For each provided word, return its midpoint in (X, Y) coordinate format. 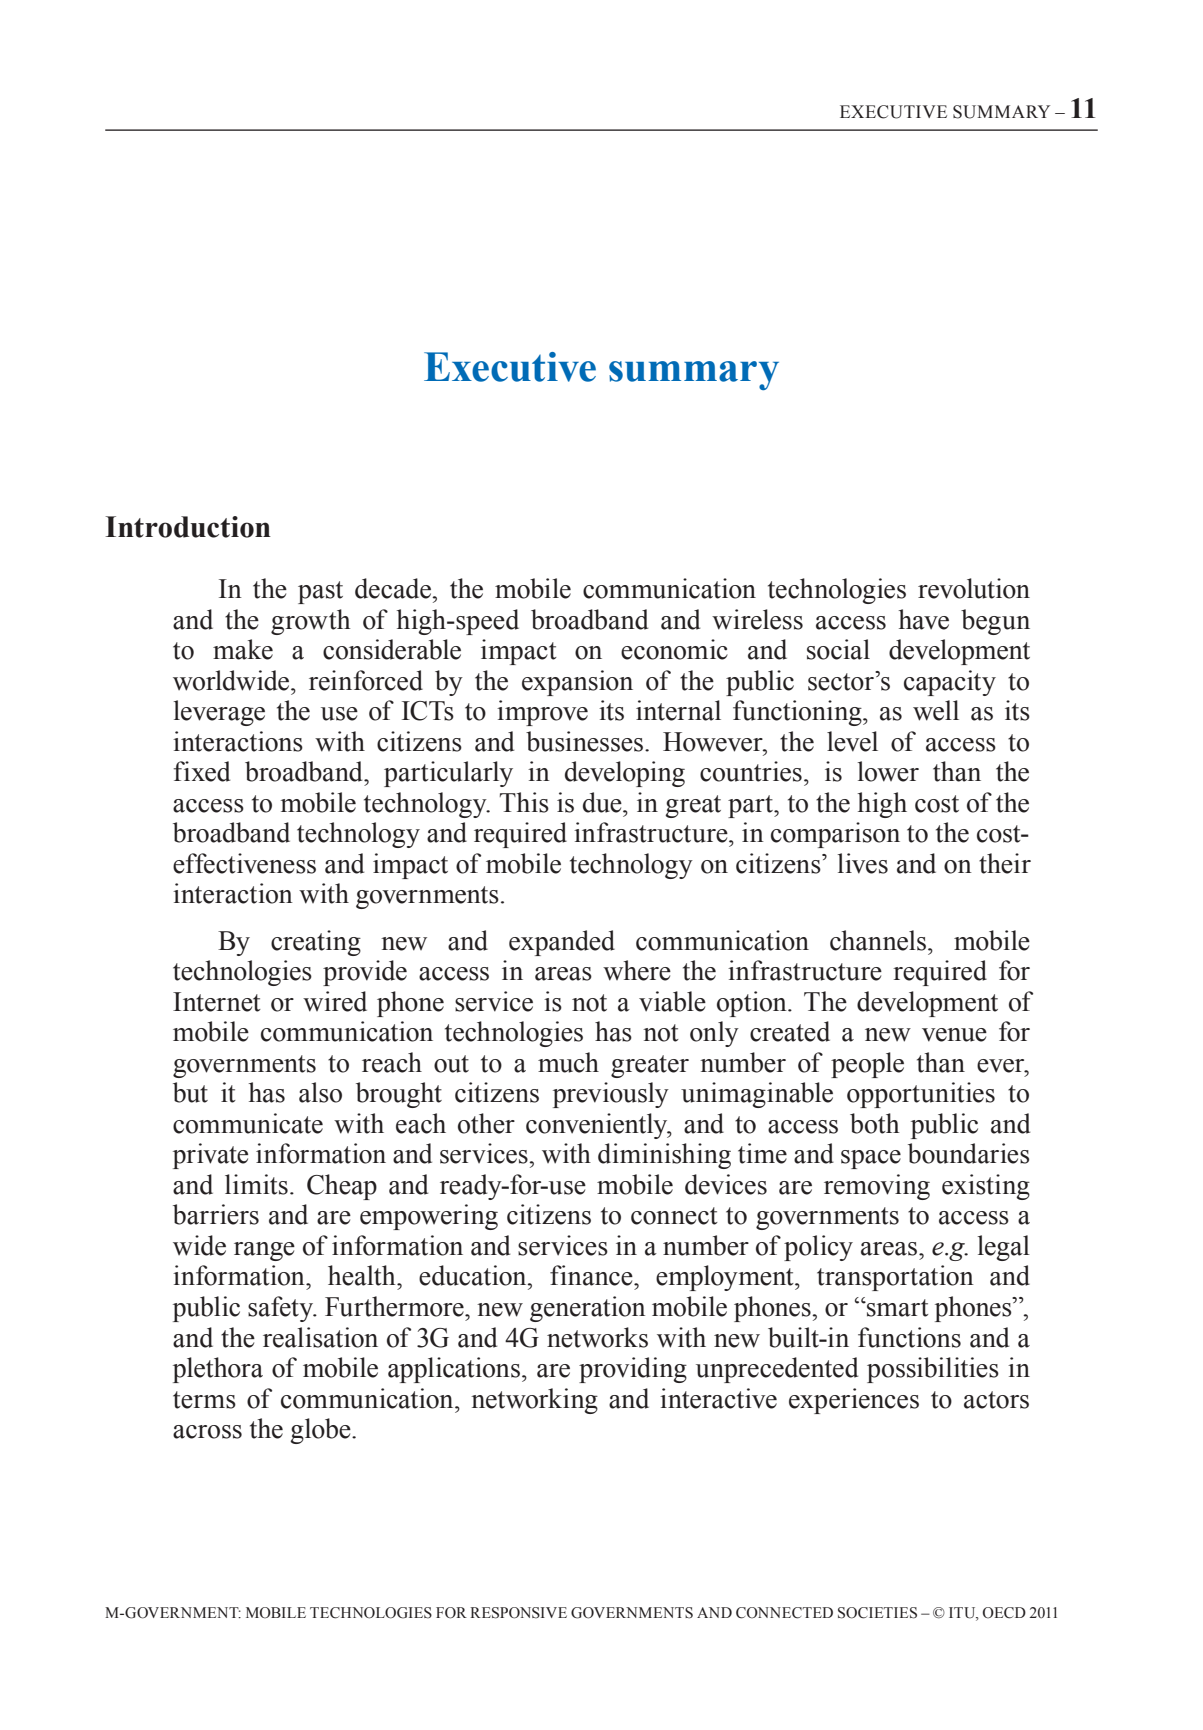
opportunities (921, 1095)
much (568, 1062)
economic (674, 649)
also (320, 1092)
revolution (974, 588)
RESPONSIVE (518, 1613)
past (320, 592)
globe (321, 1431)
